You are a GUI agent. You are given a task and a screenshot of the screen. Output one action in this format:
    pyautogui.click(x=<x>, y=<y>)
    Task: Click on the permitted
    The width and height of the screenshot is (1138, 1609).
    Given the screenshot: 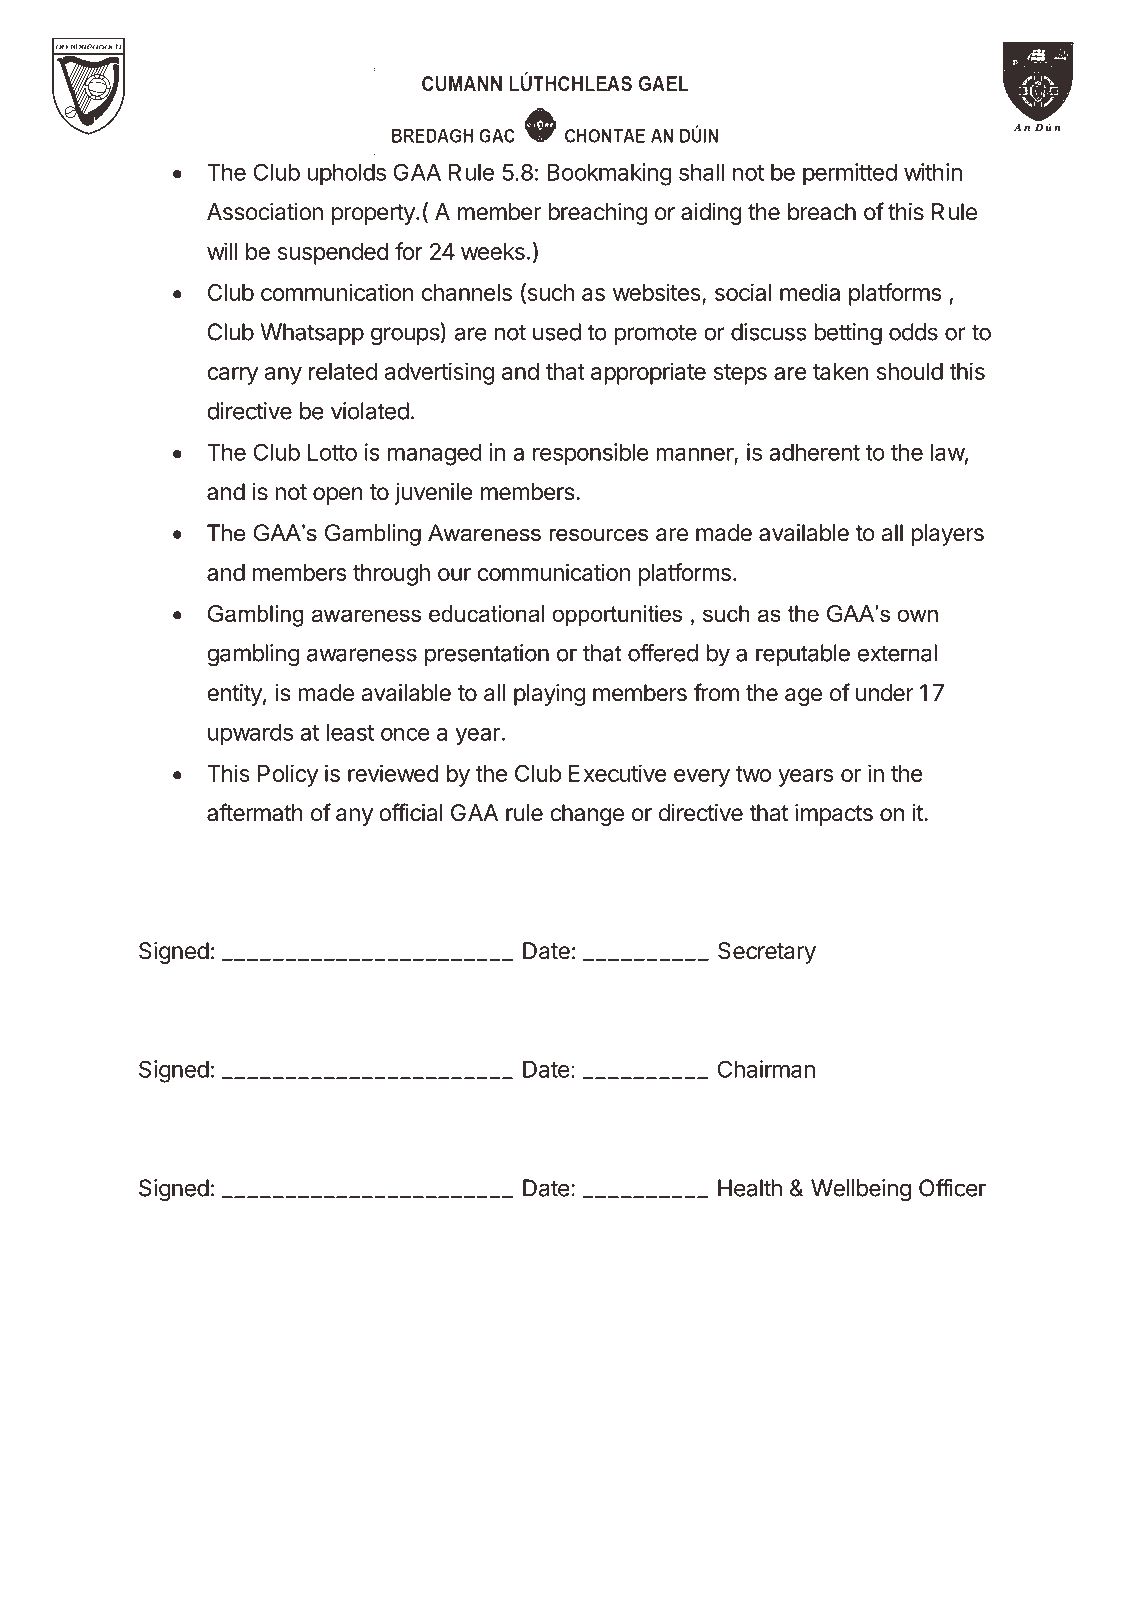 What is the action you would take?
    pyautogui.click(x=850, y=174)
